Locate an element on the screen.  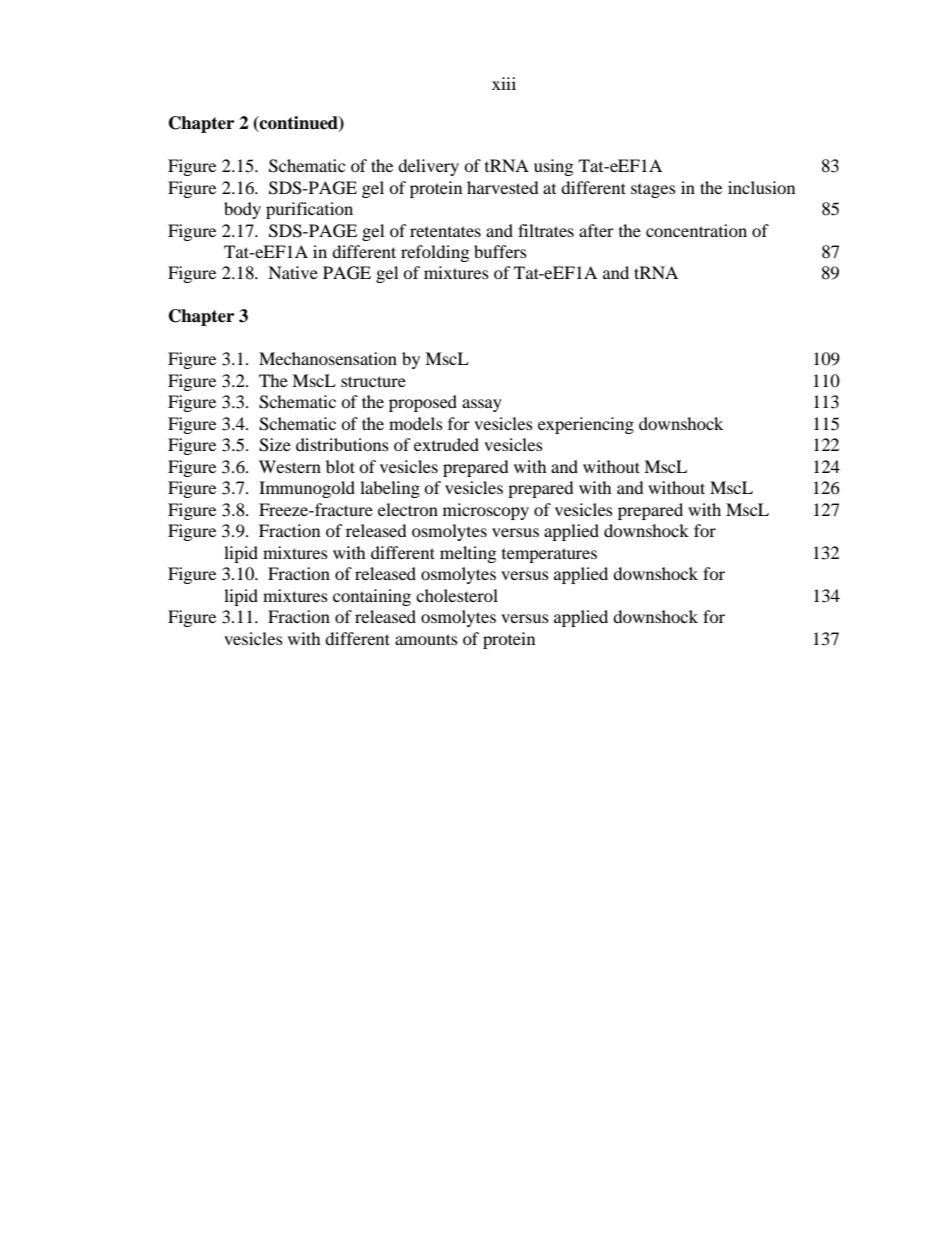
xiii is located at coordinates (504, 83).
